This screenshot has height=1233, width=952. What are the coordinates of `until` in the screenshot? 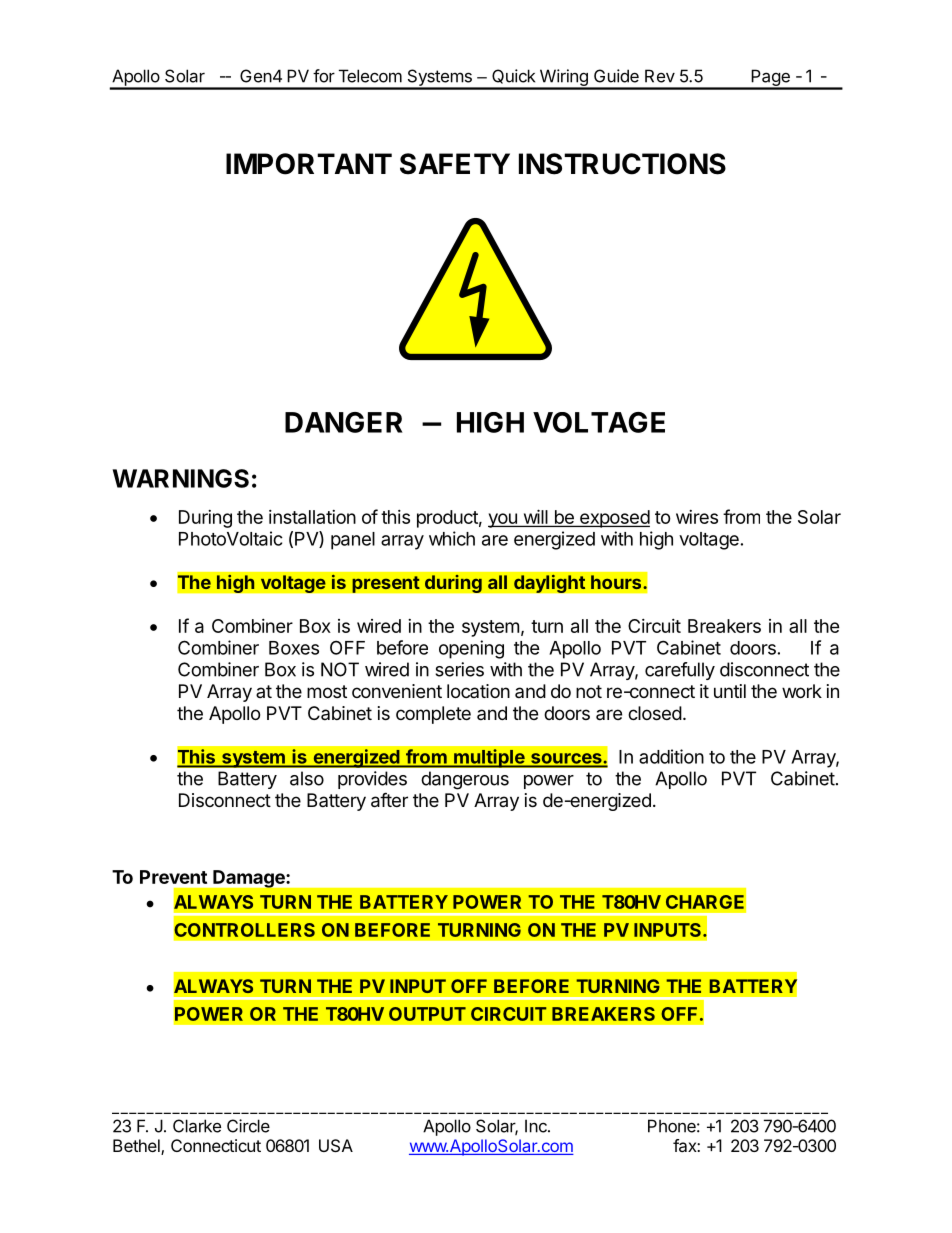 It's located at (730, 691).
